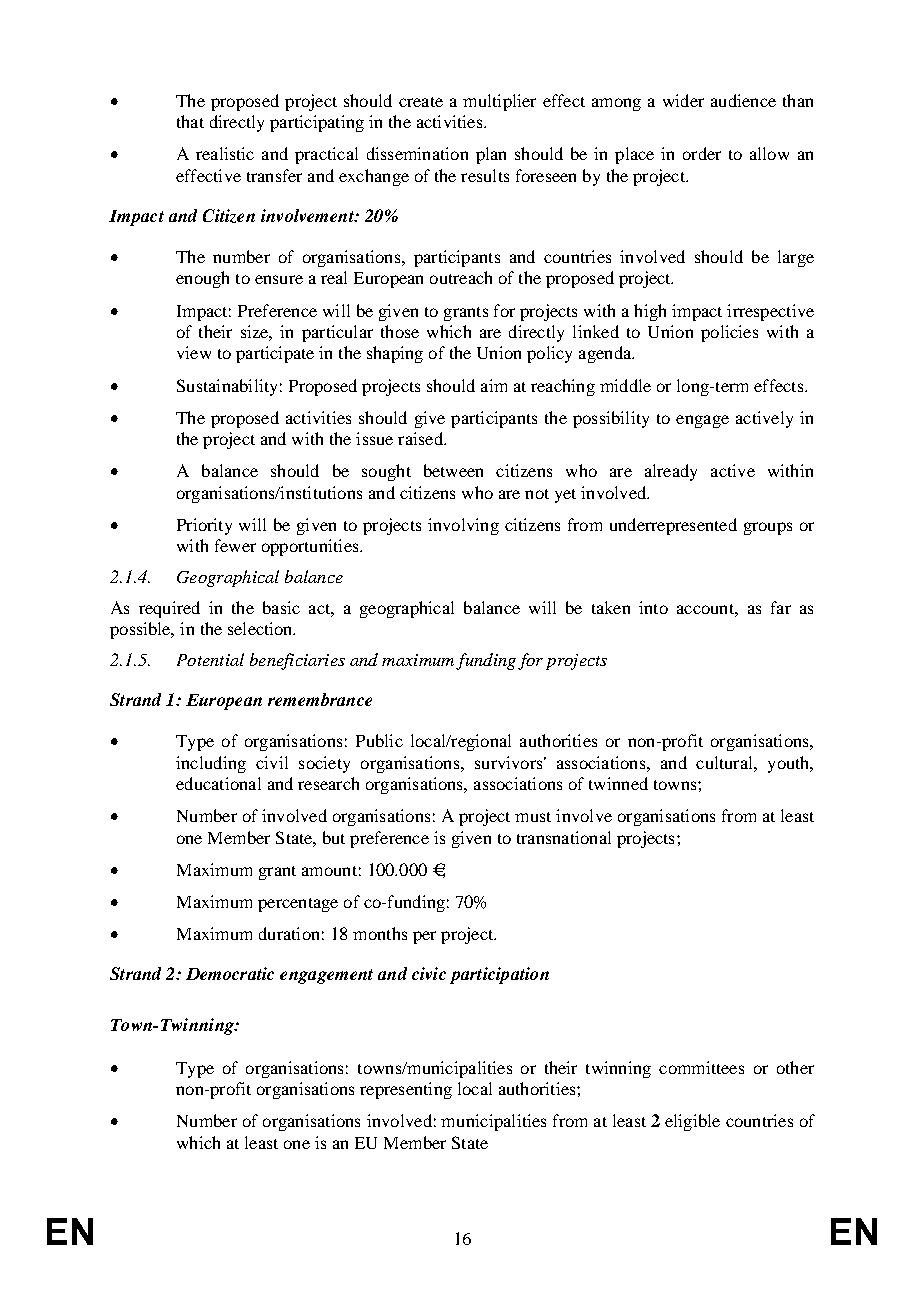  I want to click on order, so click(702, 153).
